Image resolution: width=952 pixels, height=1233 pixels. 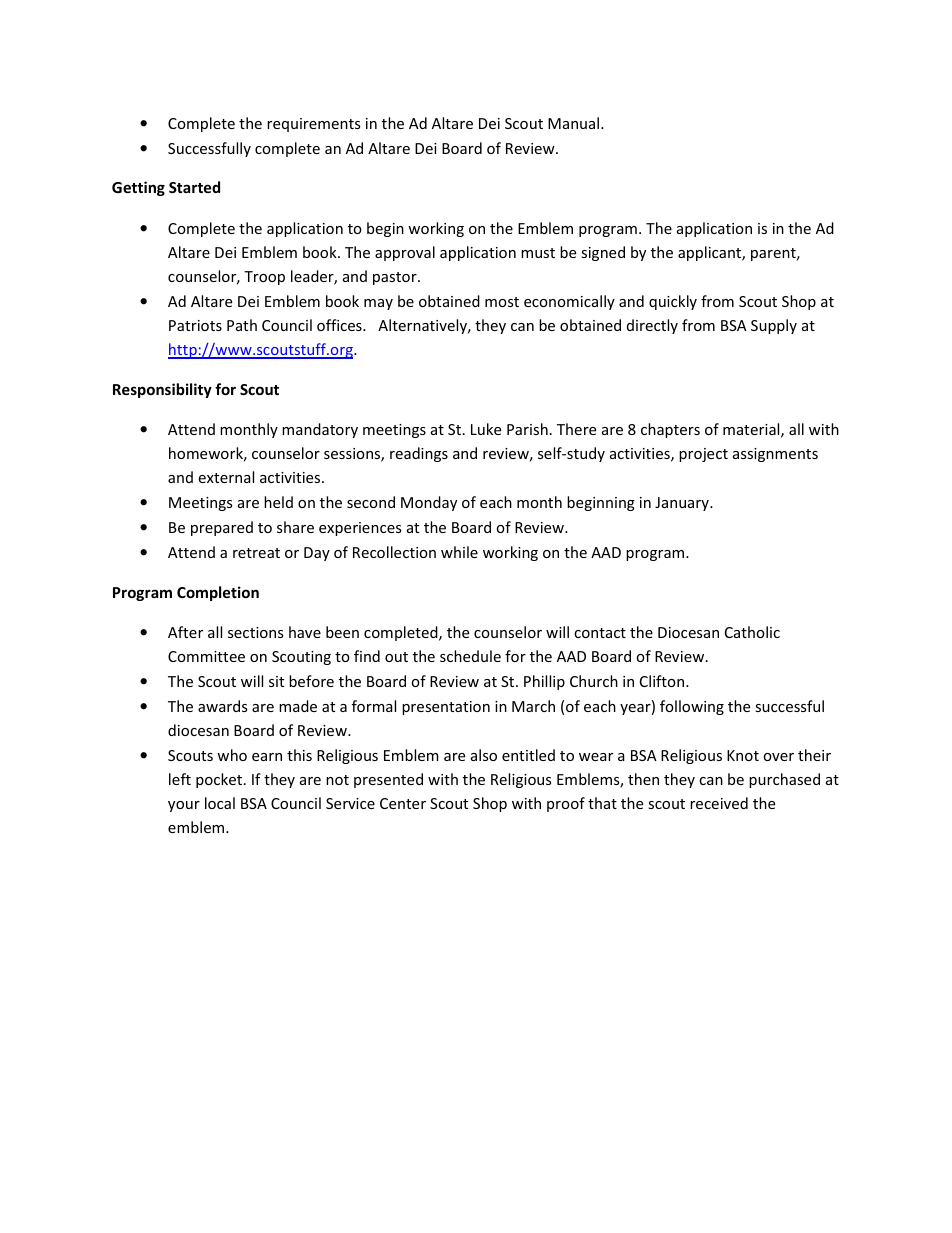 What do you see at coordinates (575, 123) in the document?
I see `Manual` at bounding box center [575, 123].
